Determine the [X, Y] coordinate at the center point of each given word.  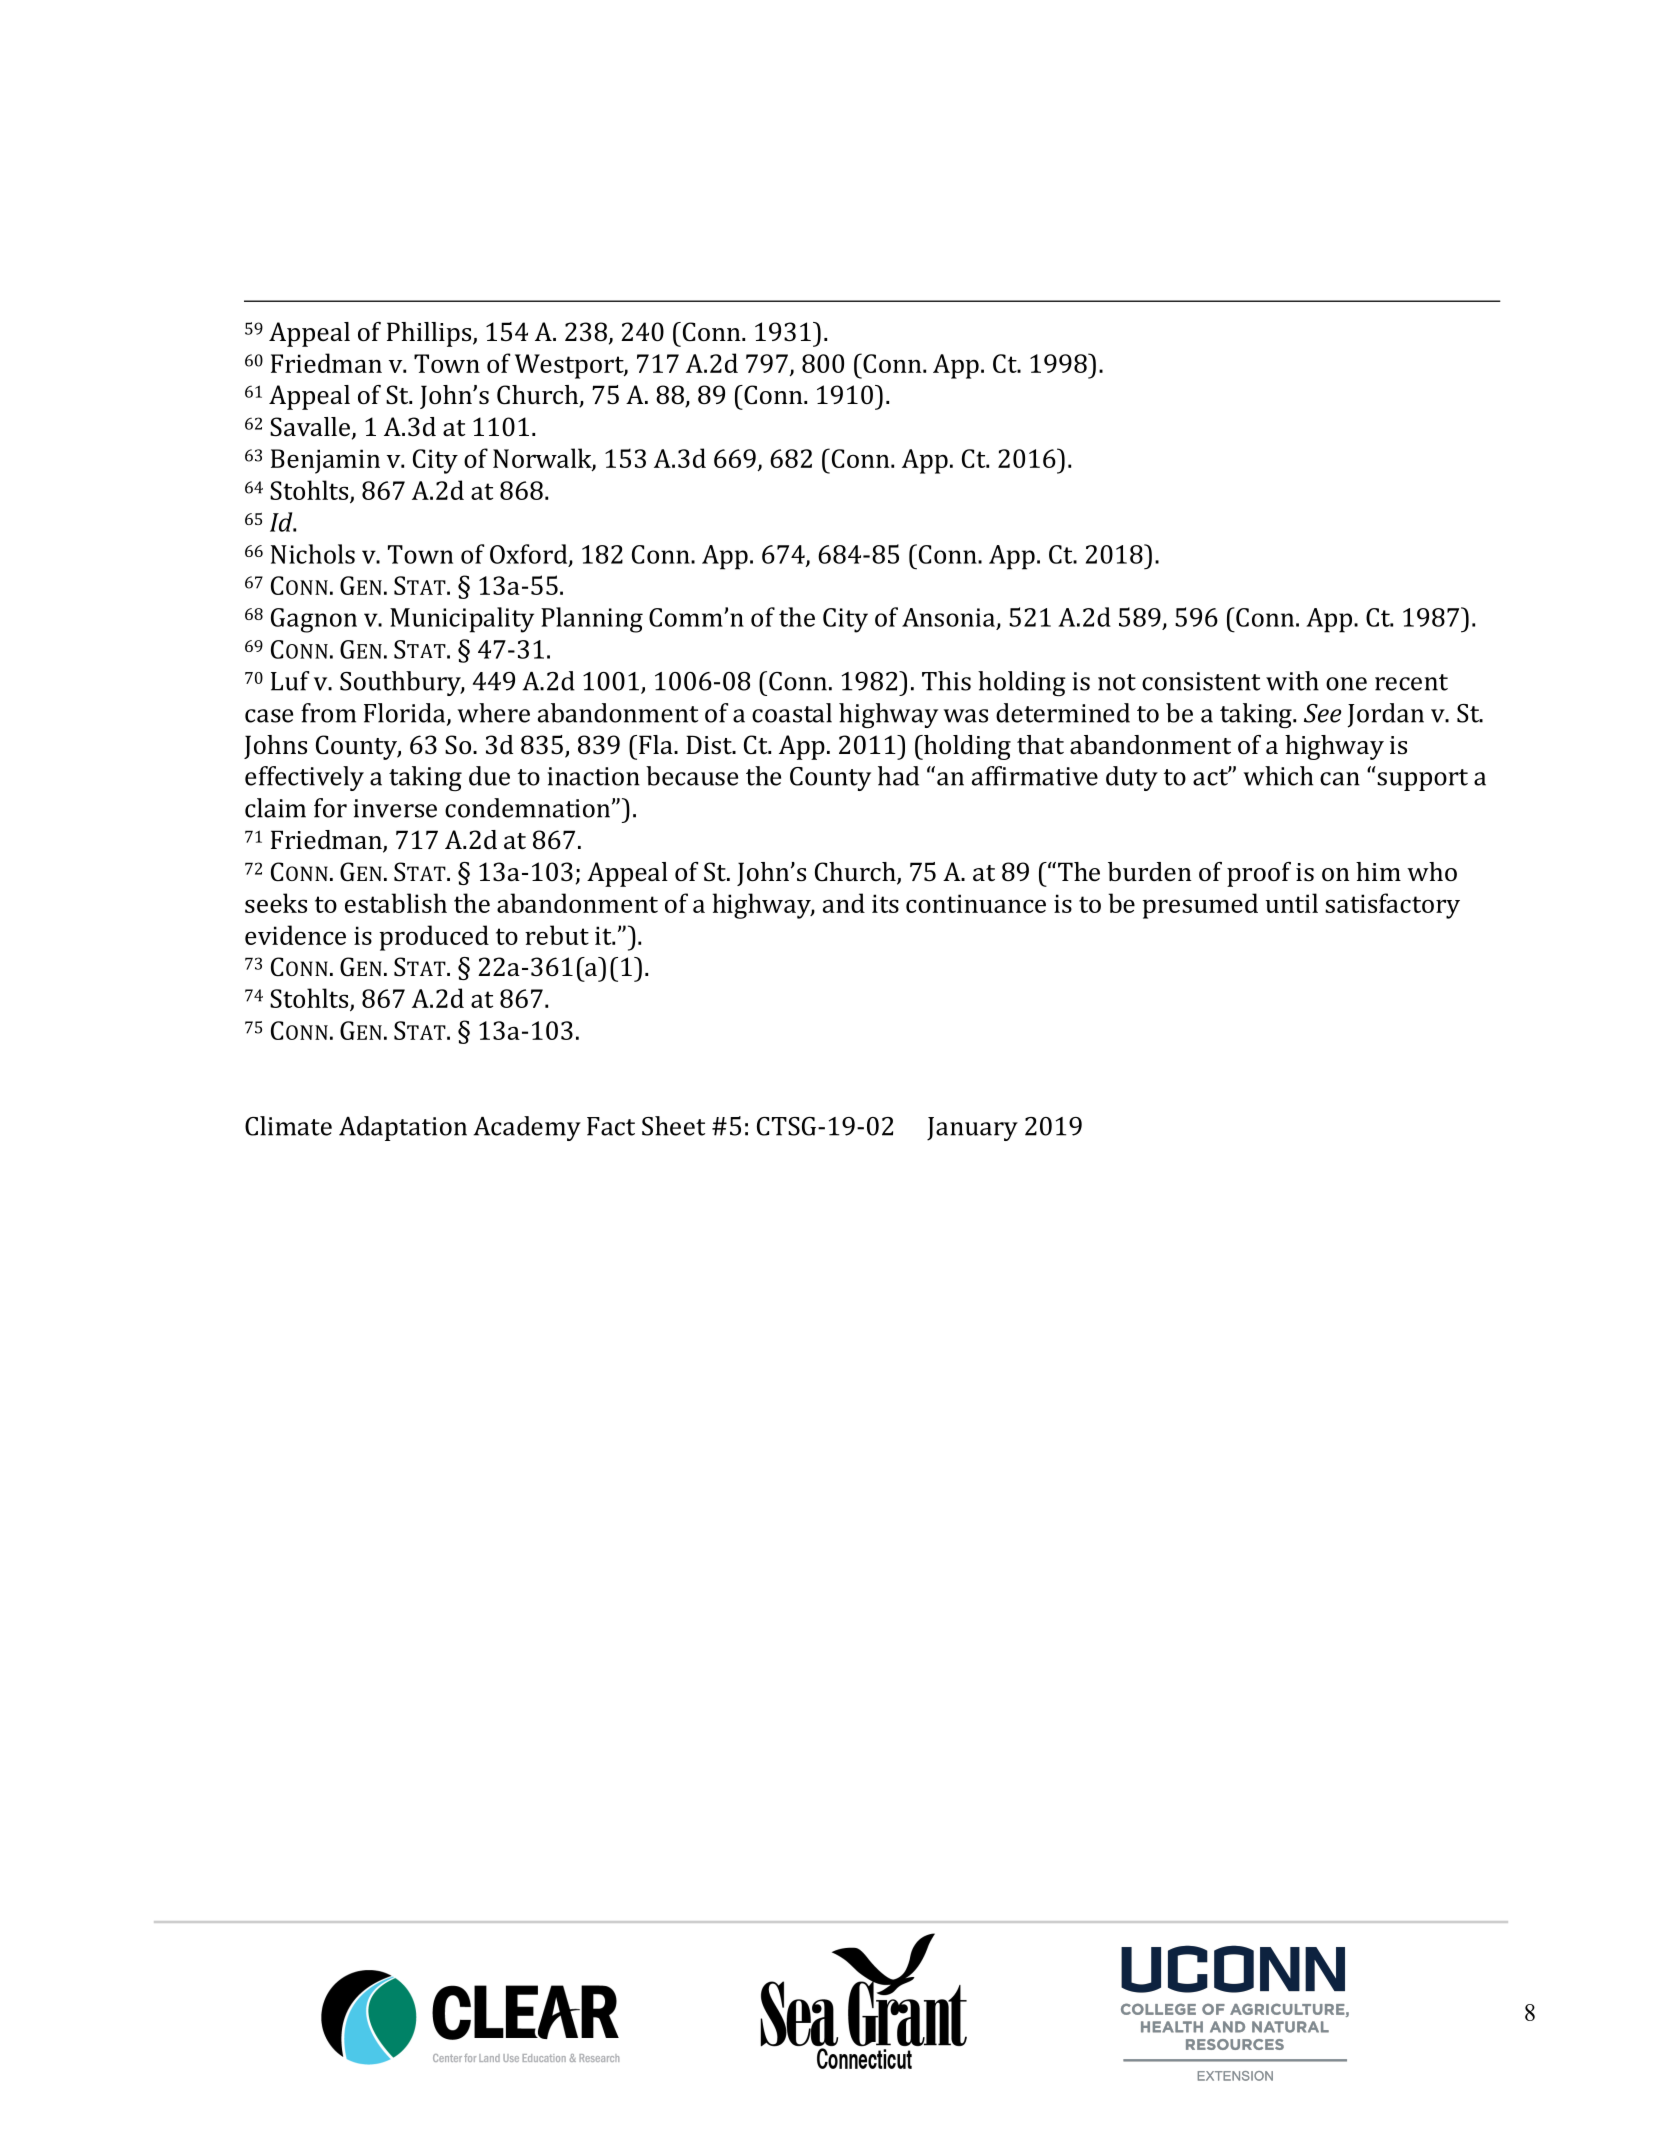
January [972, 1129]
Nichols [313, 554]
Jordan [1386, 715]
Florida [406, 714]
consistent [1201, 681]
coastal [792, 713]
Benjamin [325, 461]
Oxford [530, 555]
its [885, 903]
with [1292, 681]
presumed [1200, 906]
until [1291, 903]
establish [396, 903]
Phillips [430, 334]
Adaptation [403, 1128]
